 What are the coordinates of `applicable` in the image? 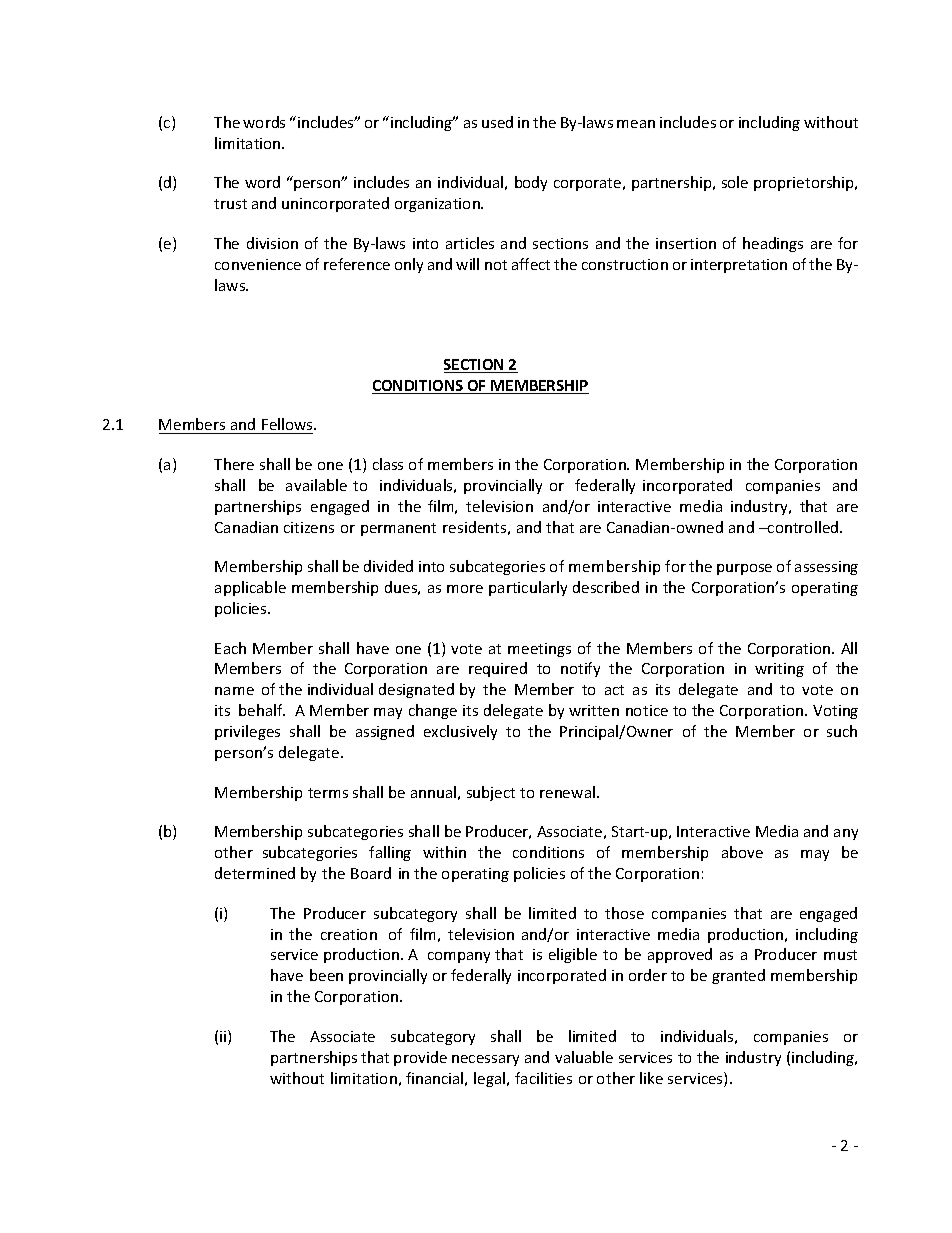 It's located at (250, 588).
